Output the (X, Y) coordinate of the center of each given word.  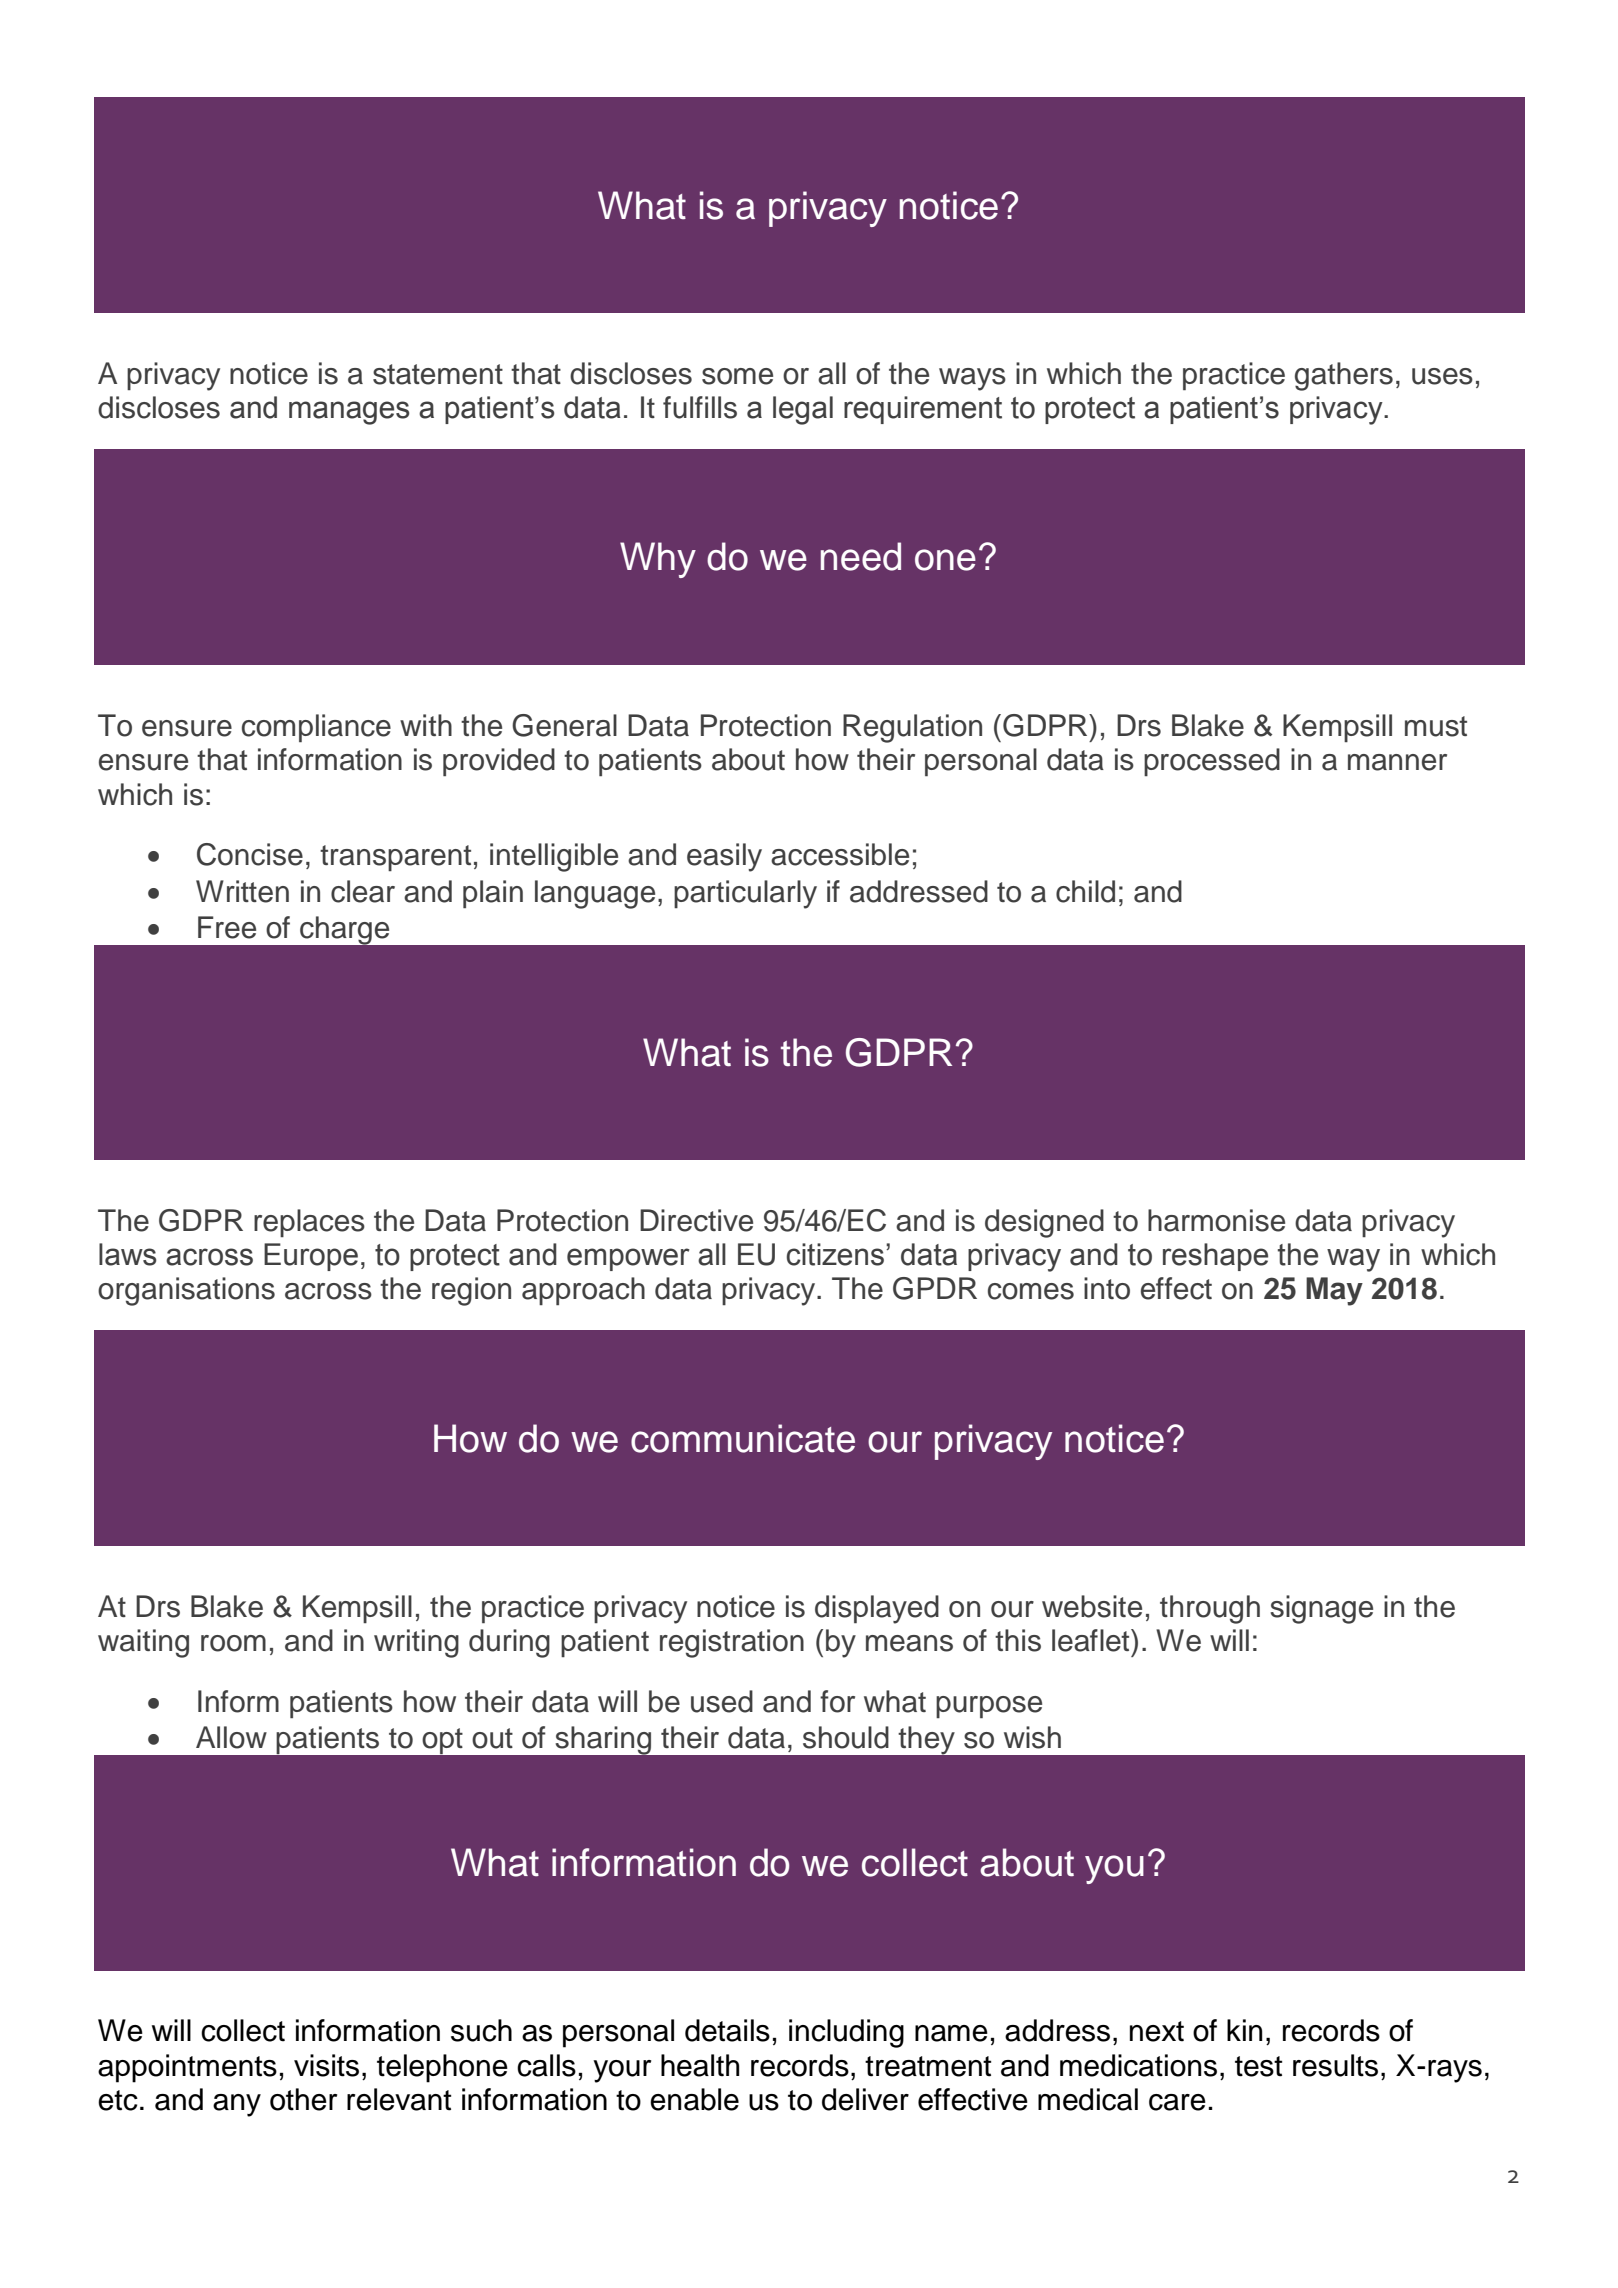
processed (1212, 762)
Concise (250, 854)
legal (803, 410)
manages (349, 413)
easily (724, 857)
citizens (835, 1254)
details (727, 2030)
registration (732, 1643)
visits (326, 2065)
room (233, 1643)
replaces (309, 1223)
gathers (1344, 376)
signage (1321, 1609)
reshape (1215, 1257)
